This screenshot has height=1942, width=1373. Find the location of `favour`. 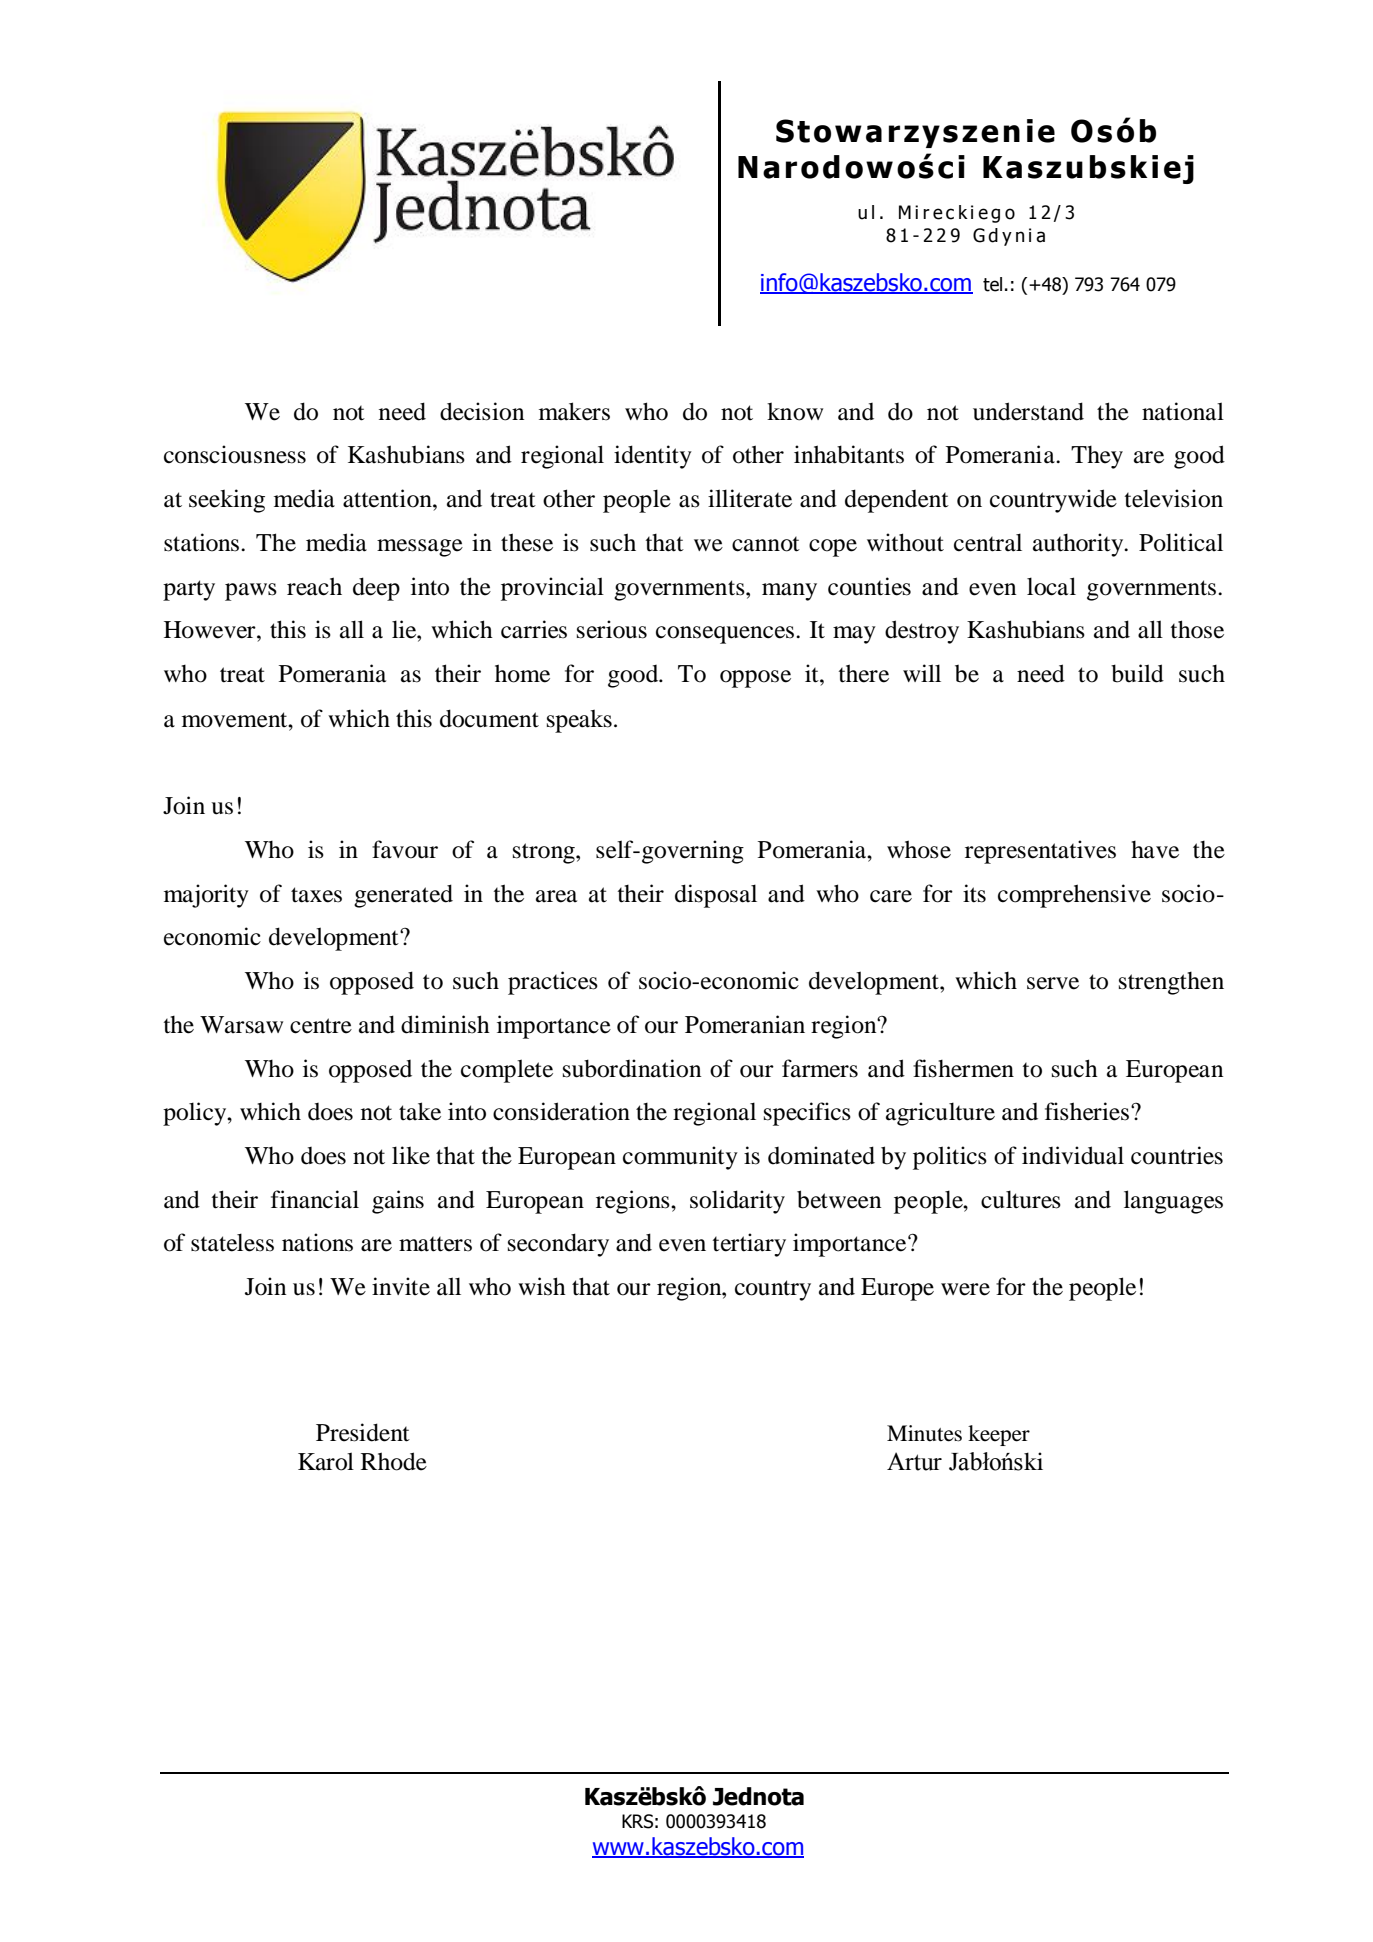

favour is located at coordinates (405, 849).
